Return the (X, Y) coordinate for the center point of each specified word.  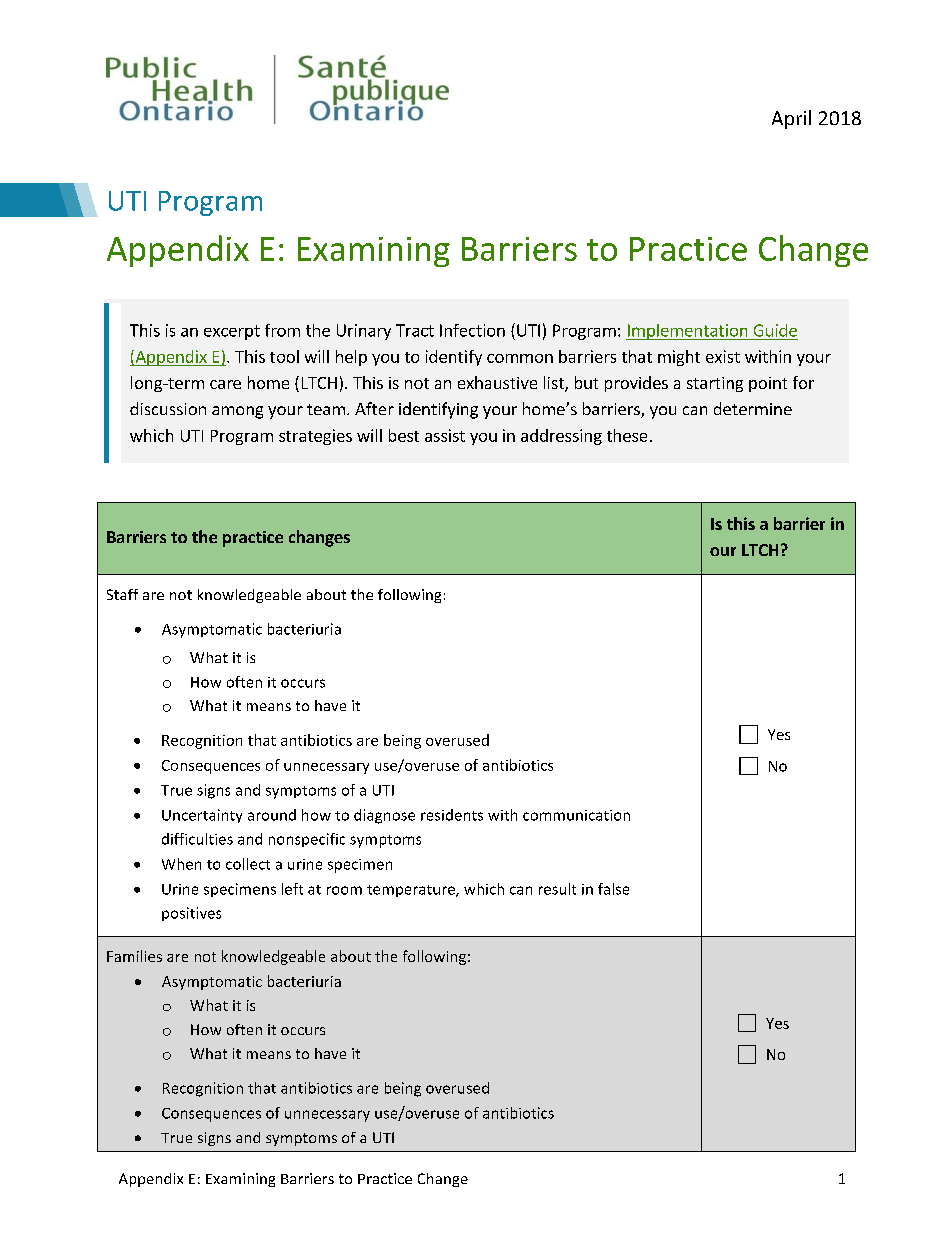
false (613, 889)
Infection (472, 330)
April (791, 119)
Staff (122, 594)
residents (452, 815)
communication (576, 815)
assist (445, 435)
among (237, 412)
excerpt (232, 332)
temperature (412, 891)
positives (191, 914)
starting (715, 384)
